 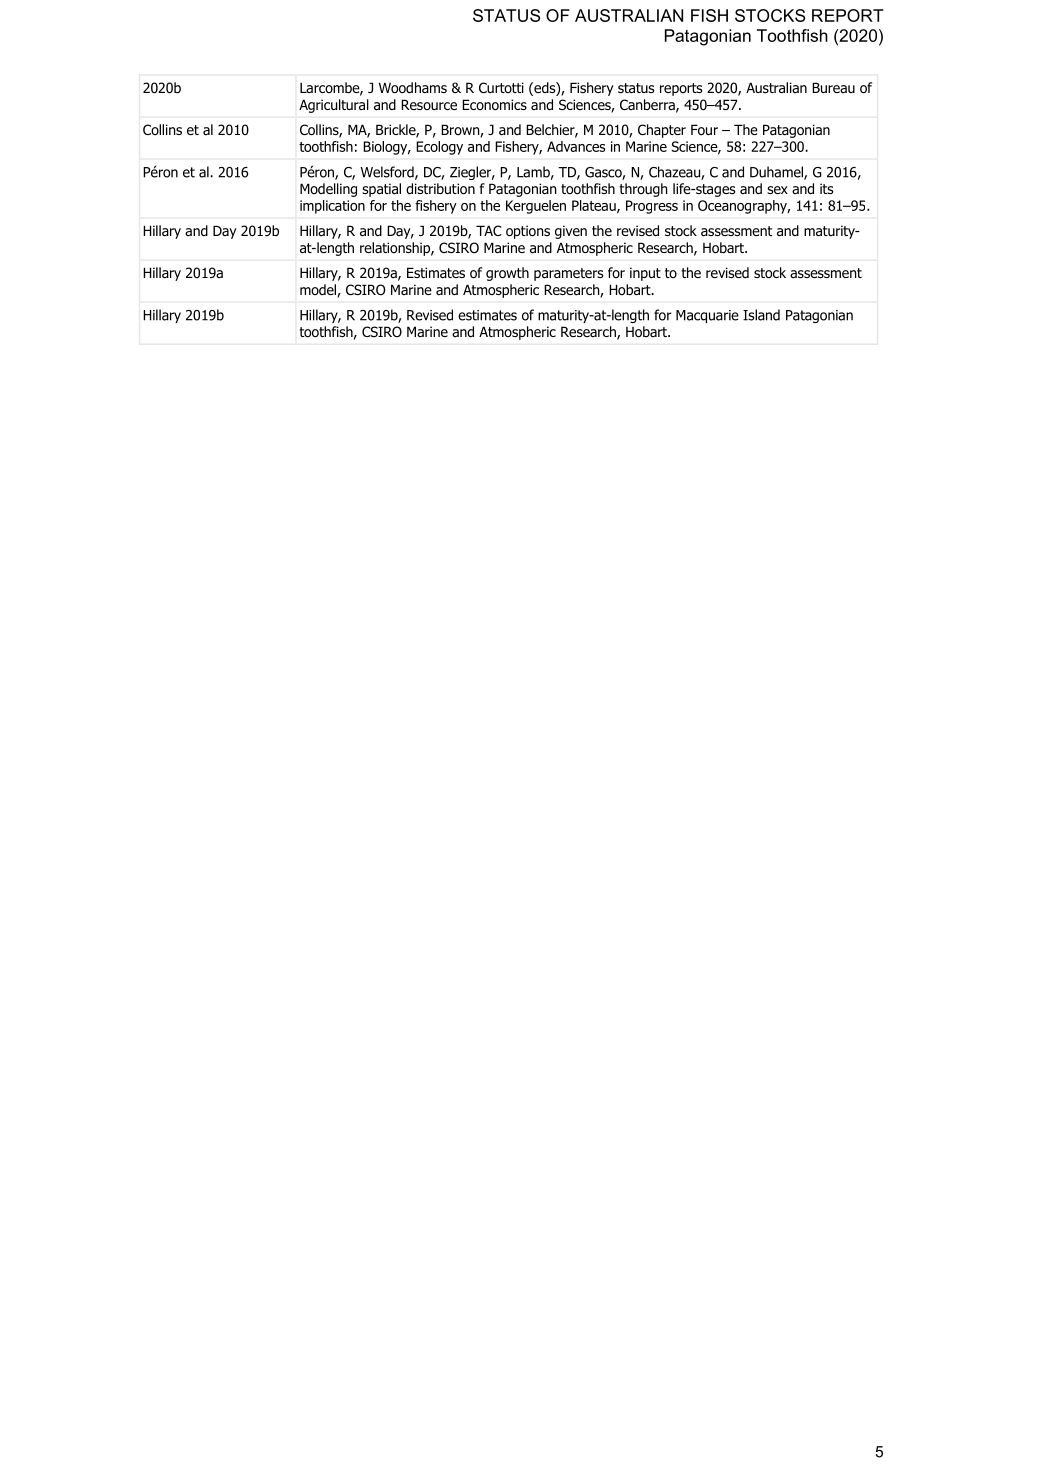 I want to click on Economics, so click(x=494, y=105).
